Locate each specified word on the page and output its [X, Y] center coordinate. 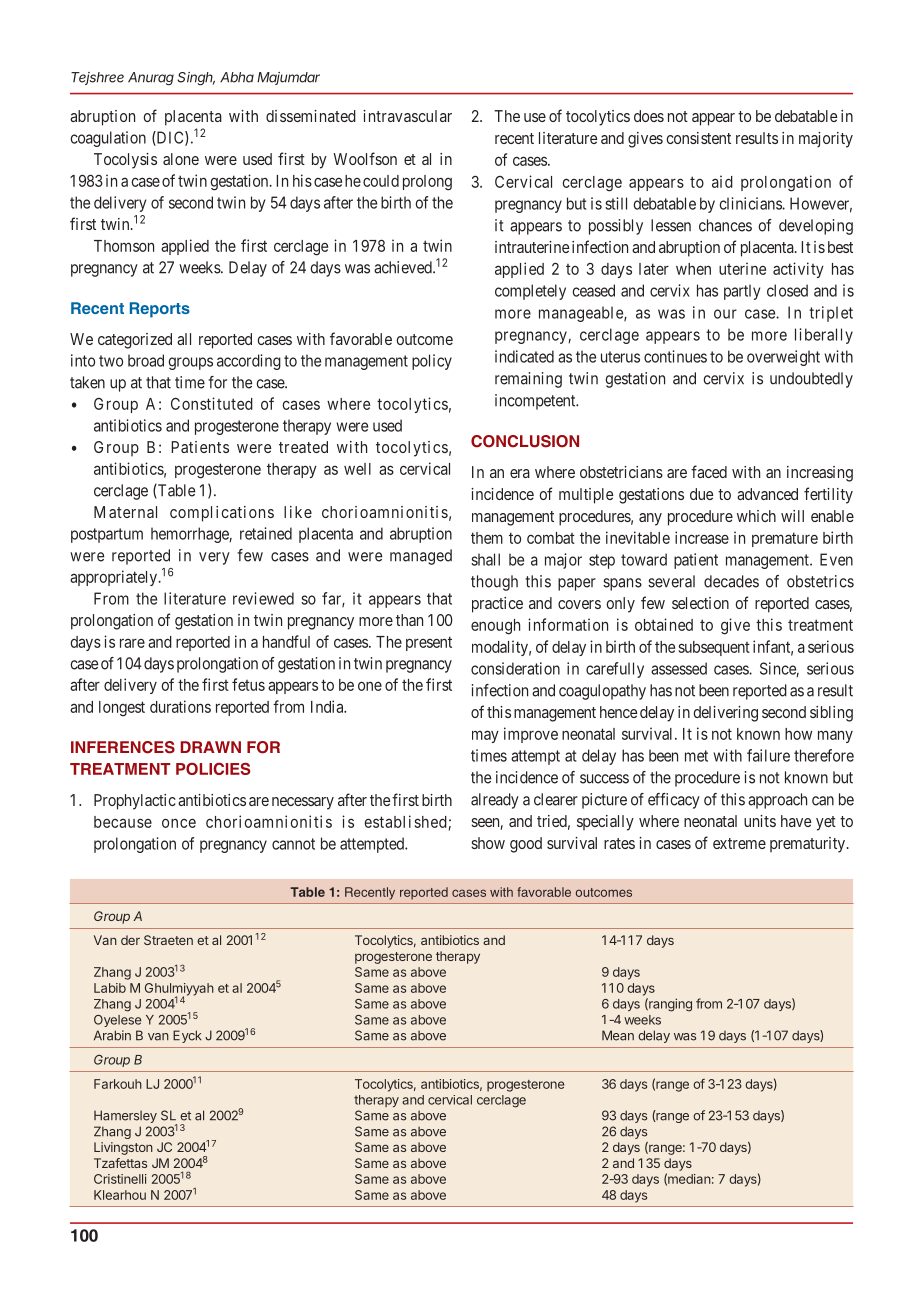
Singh [196, 79]
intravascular [407, 116]
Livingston [123, 1148]
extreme [739, 843]
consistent [698, 138]
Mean [618, 1035]
